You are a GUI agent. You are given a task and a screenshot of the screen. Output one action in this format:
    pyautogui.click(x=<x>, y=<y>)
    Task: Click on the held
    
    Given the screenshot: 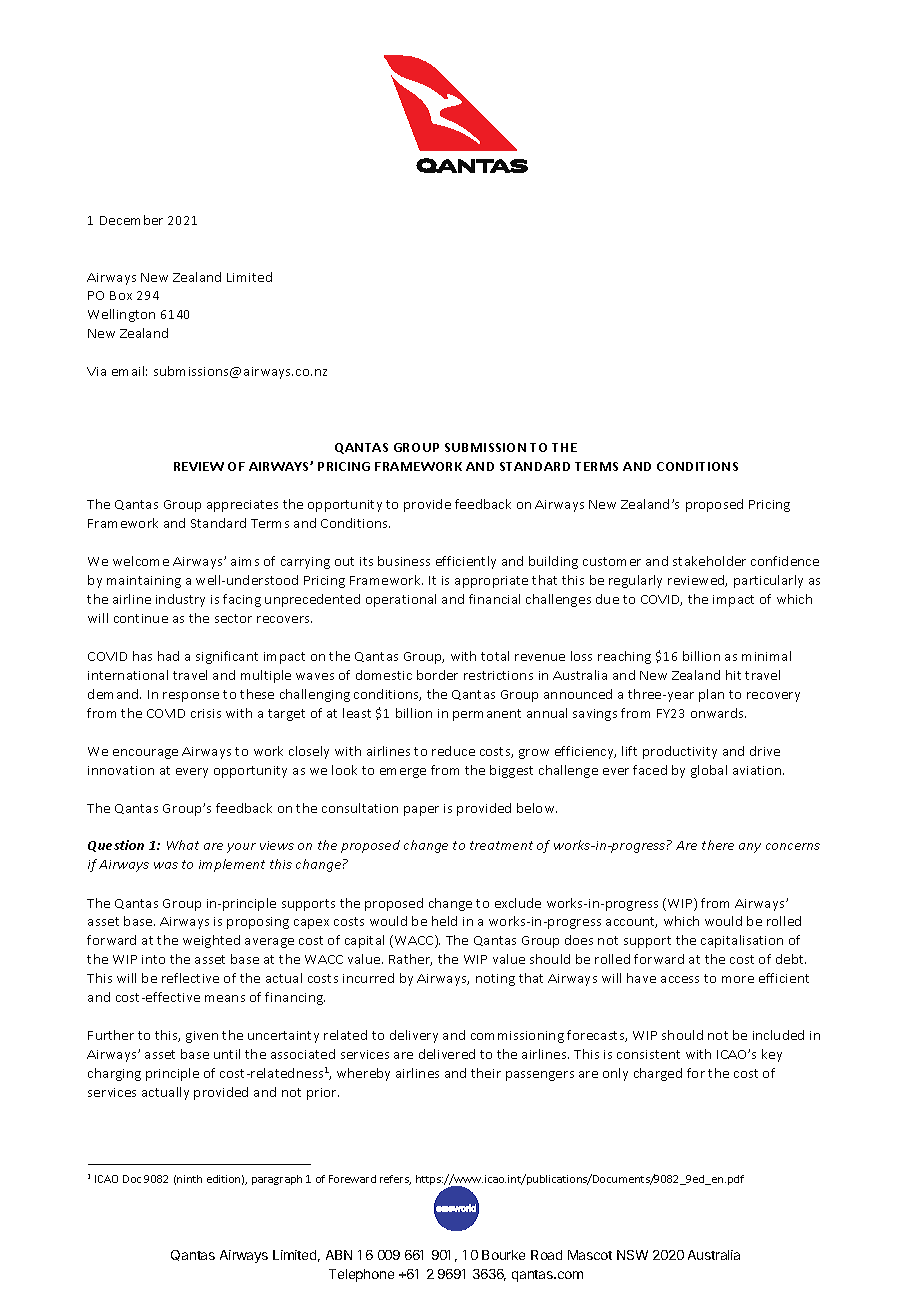 What is the action you would take?
    pyautogui.click(x=444, y=921)
